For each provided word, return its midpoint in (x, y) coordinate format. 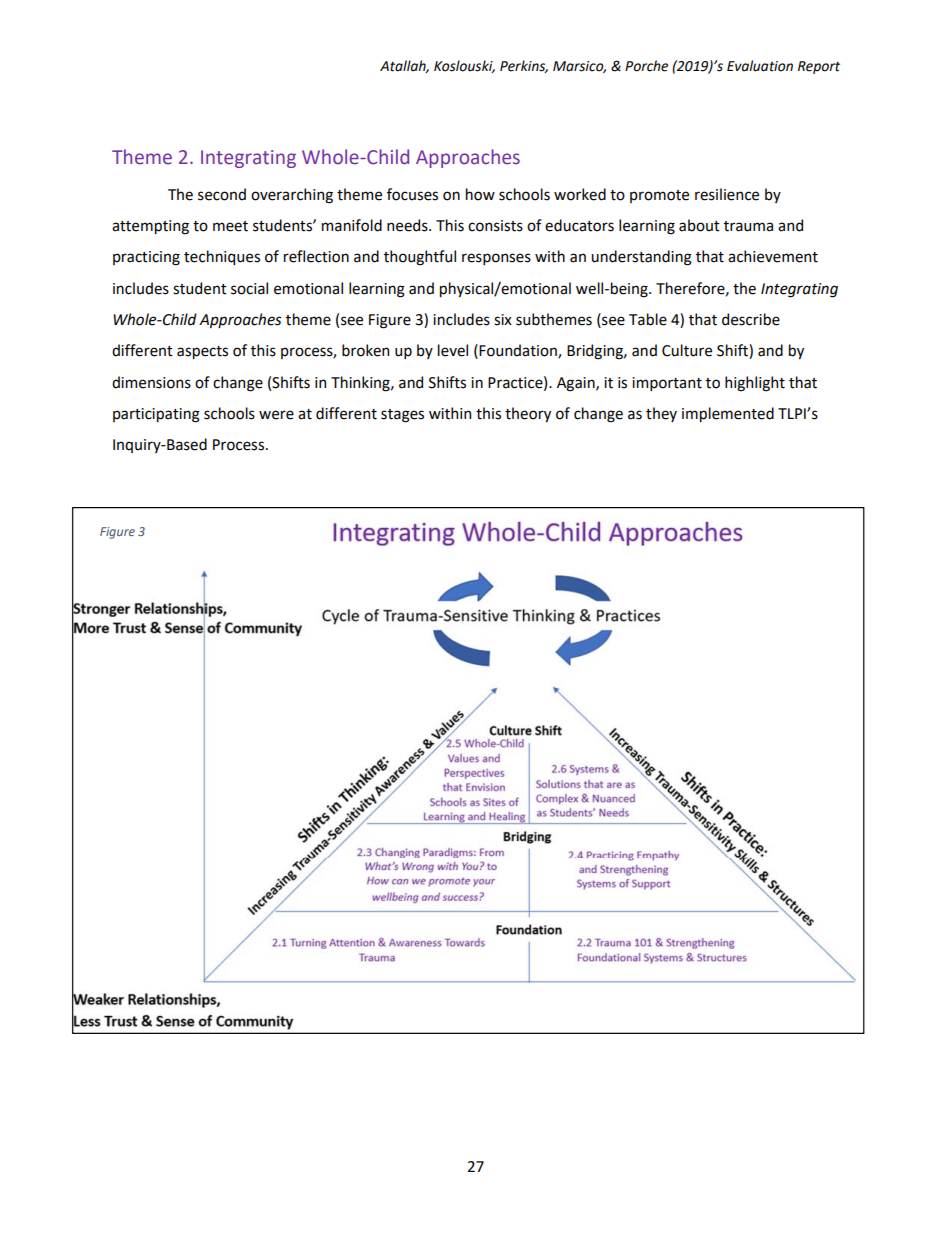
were (276, 415)
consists (495, 226)
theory (528, 414)
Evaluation (760, 66)
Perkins (524, 66)
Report (819, 67)
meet (230, 226)
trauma (748, 226)
